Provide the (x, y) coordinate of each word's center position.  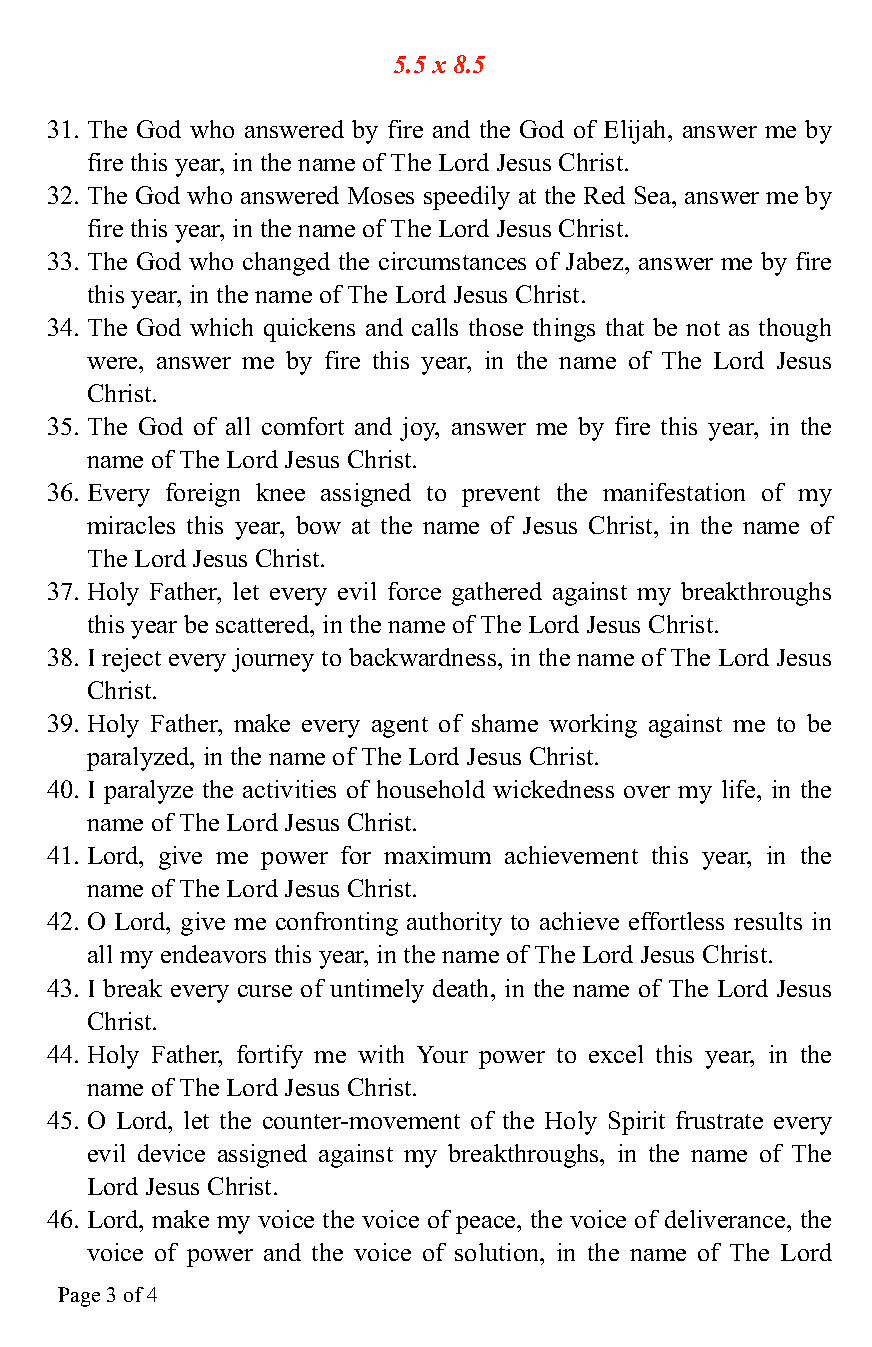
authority (454, 924)
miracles (131, 525)
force (414, 591)
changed (286, 264)
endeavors (213, 954)
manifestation (674, 492)
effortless (676, 921)
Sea (654, 195)
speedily (467, 198)
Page (79, 1297)
